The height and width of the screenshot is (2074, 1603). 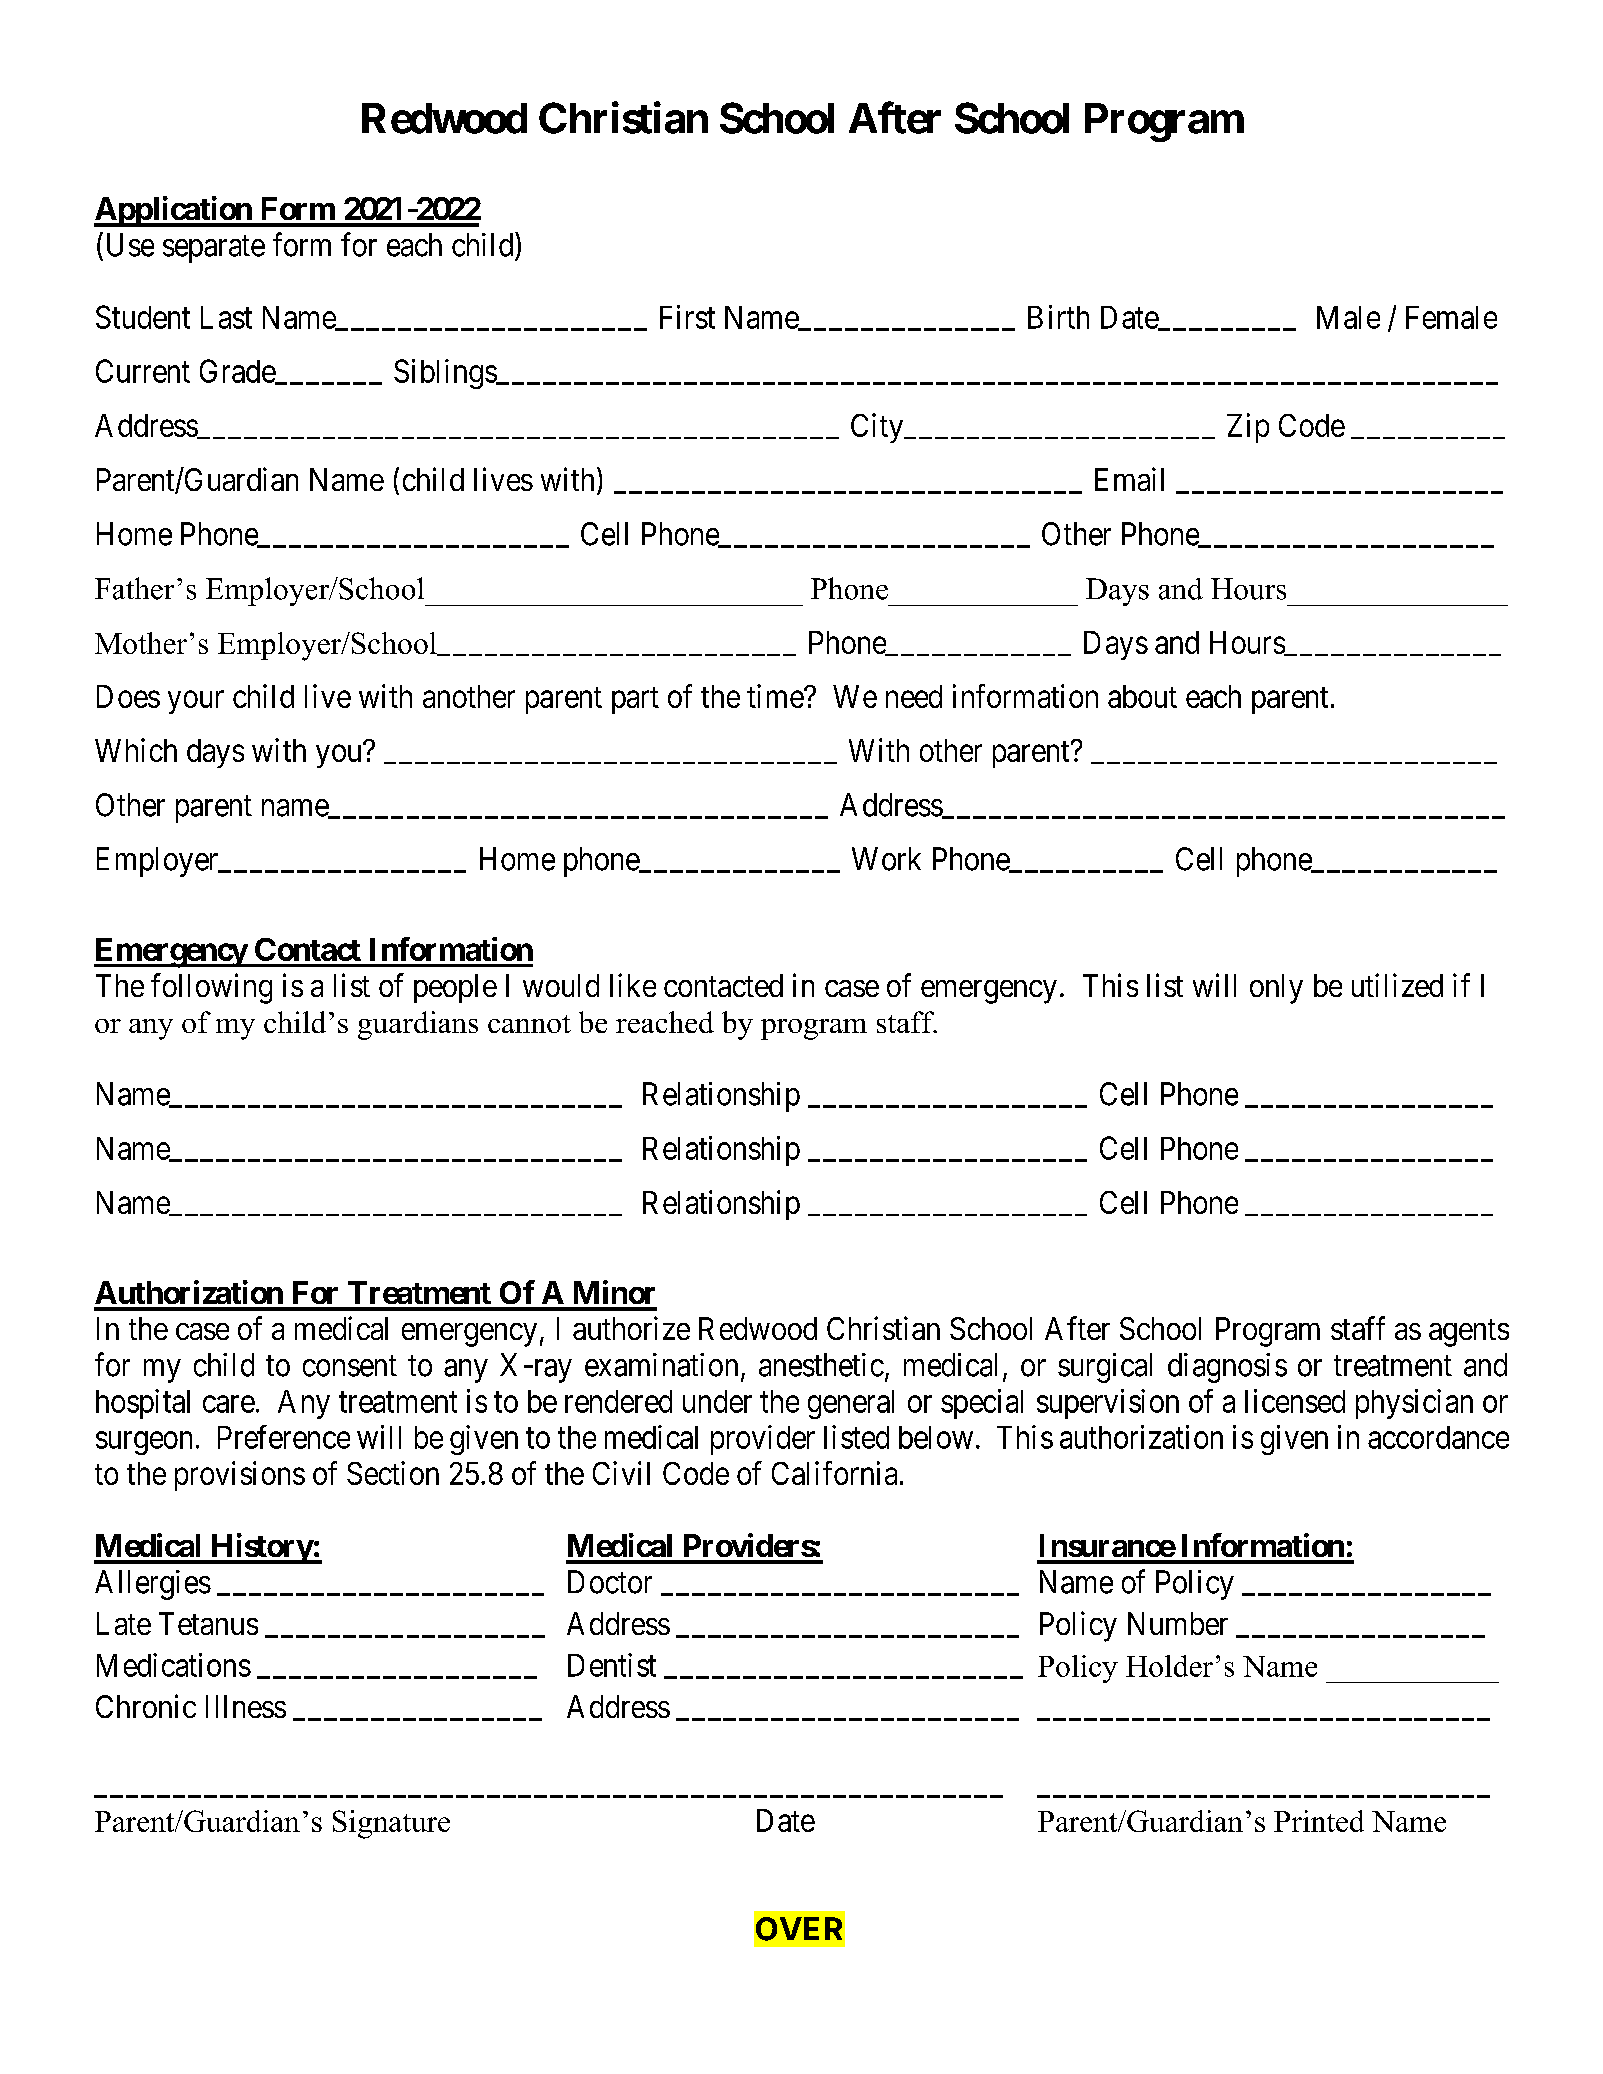 What do you see at coordinates (1142, 696) in the screenshot?
I see `about` at bounding box center [1142, 696].
